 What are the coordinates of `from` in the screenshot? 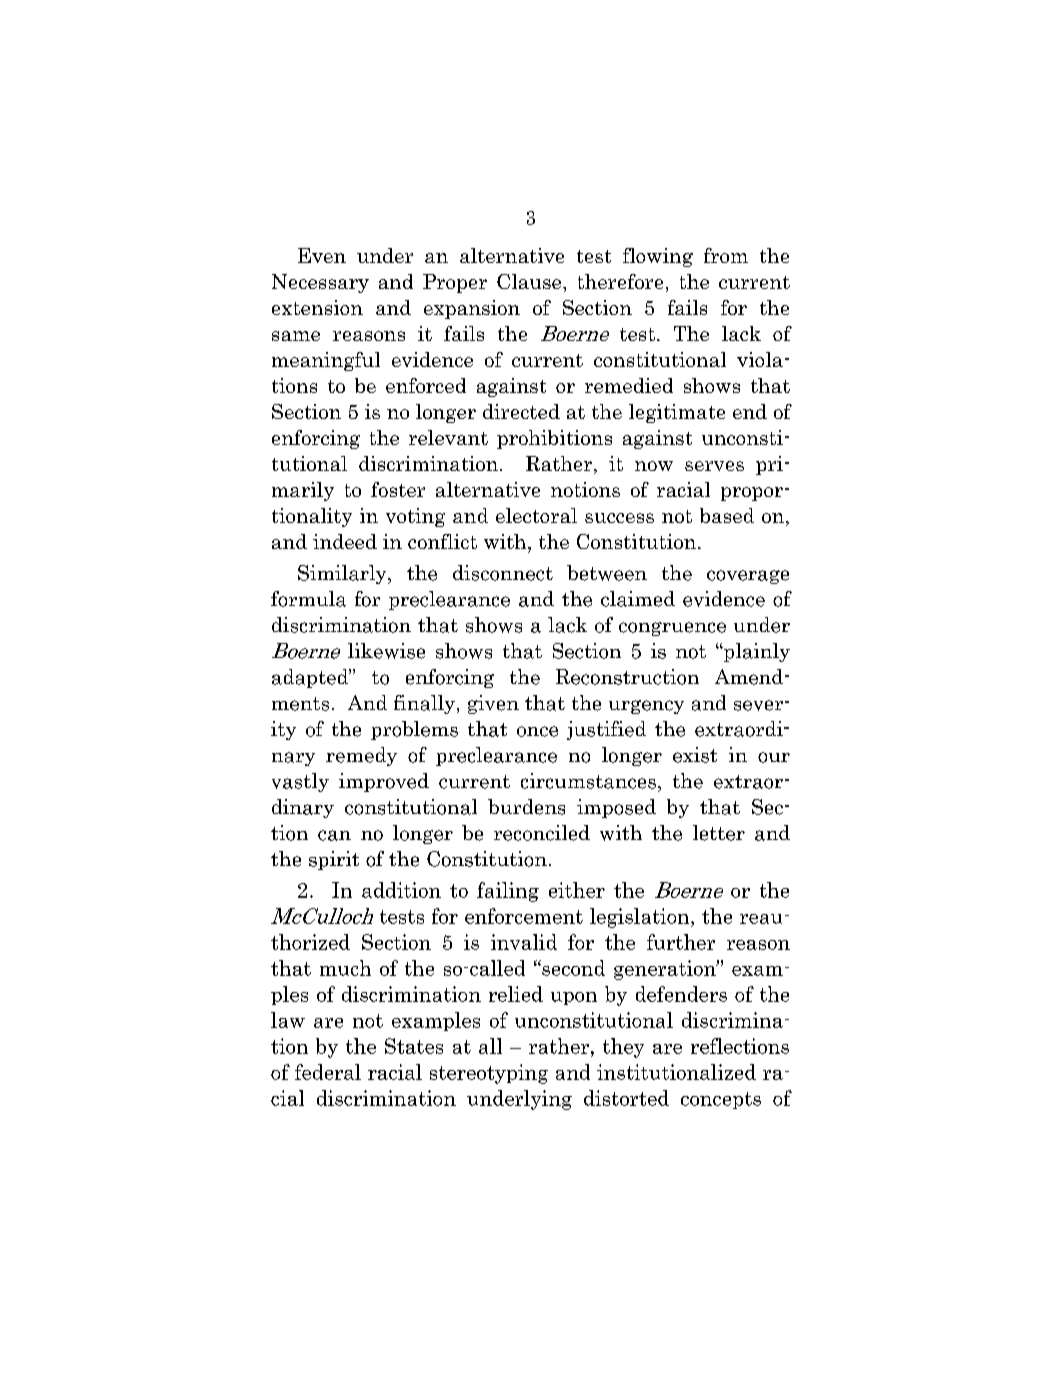 It's located at (726, 255).
